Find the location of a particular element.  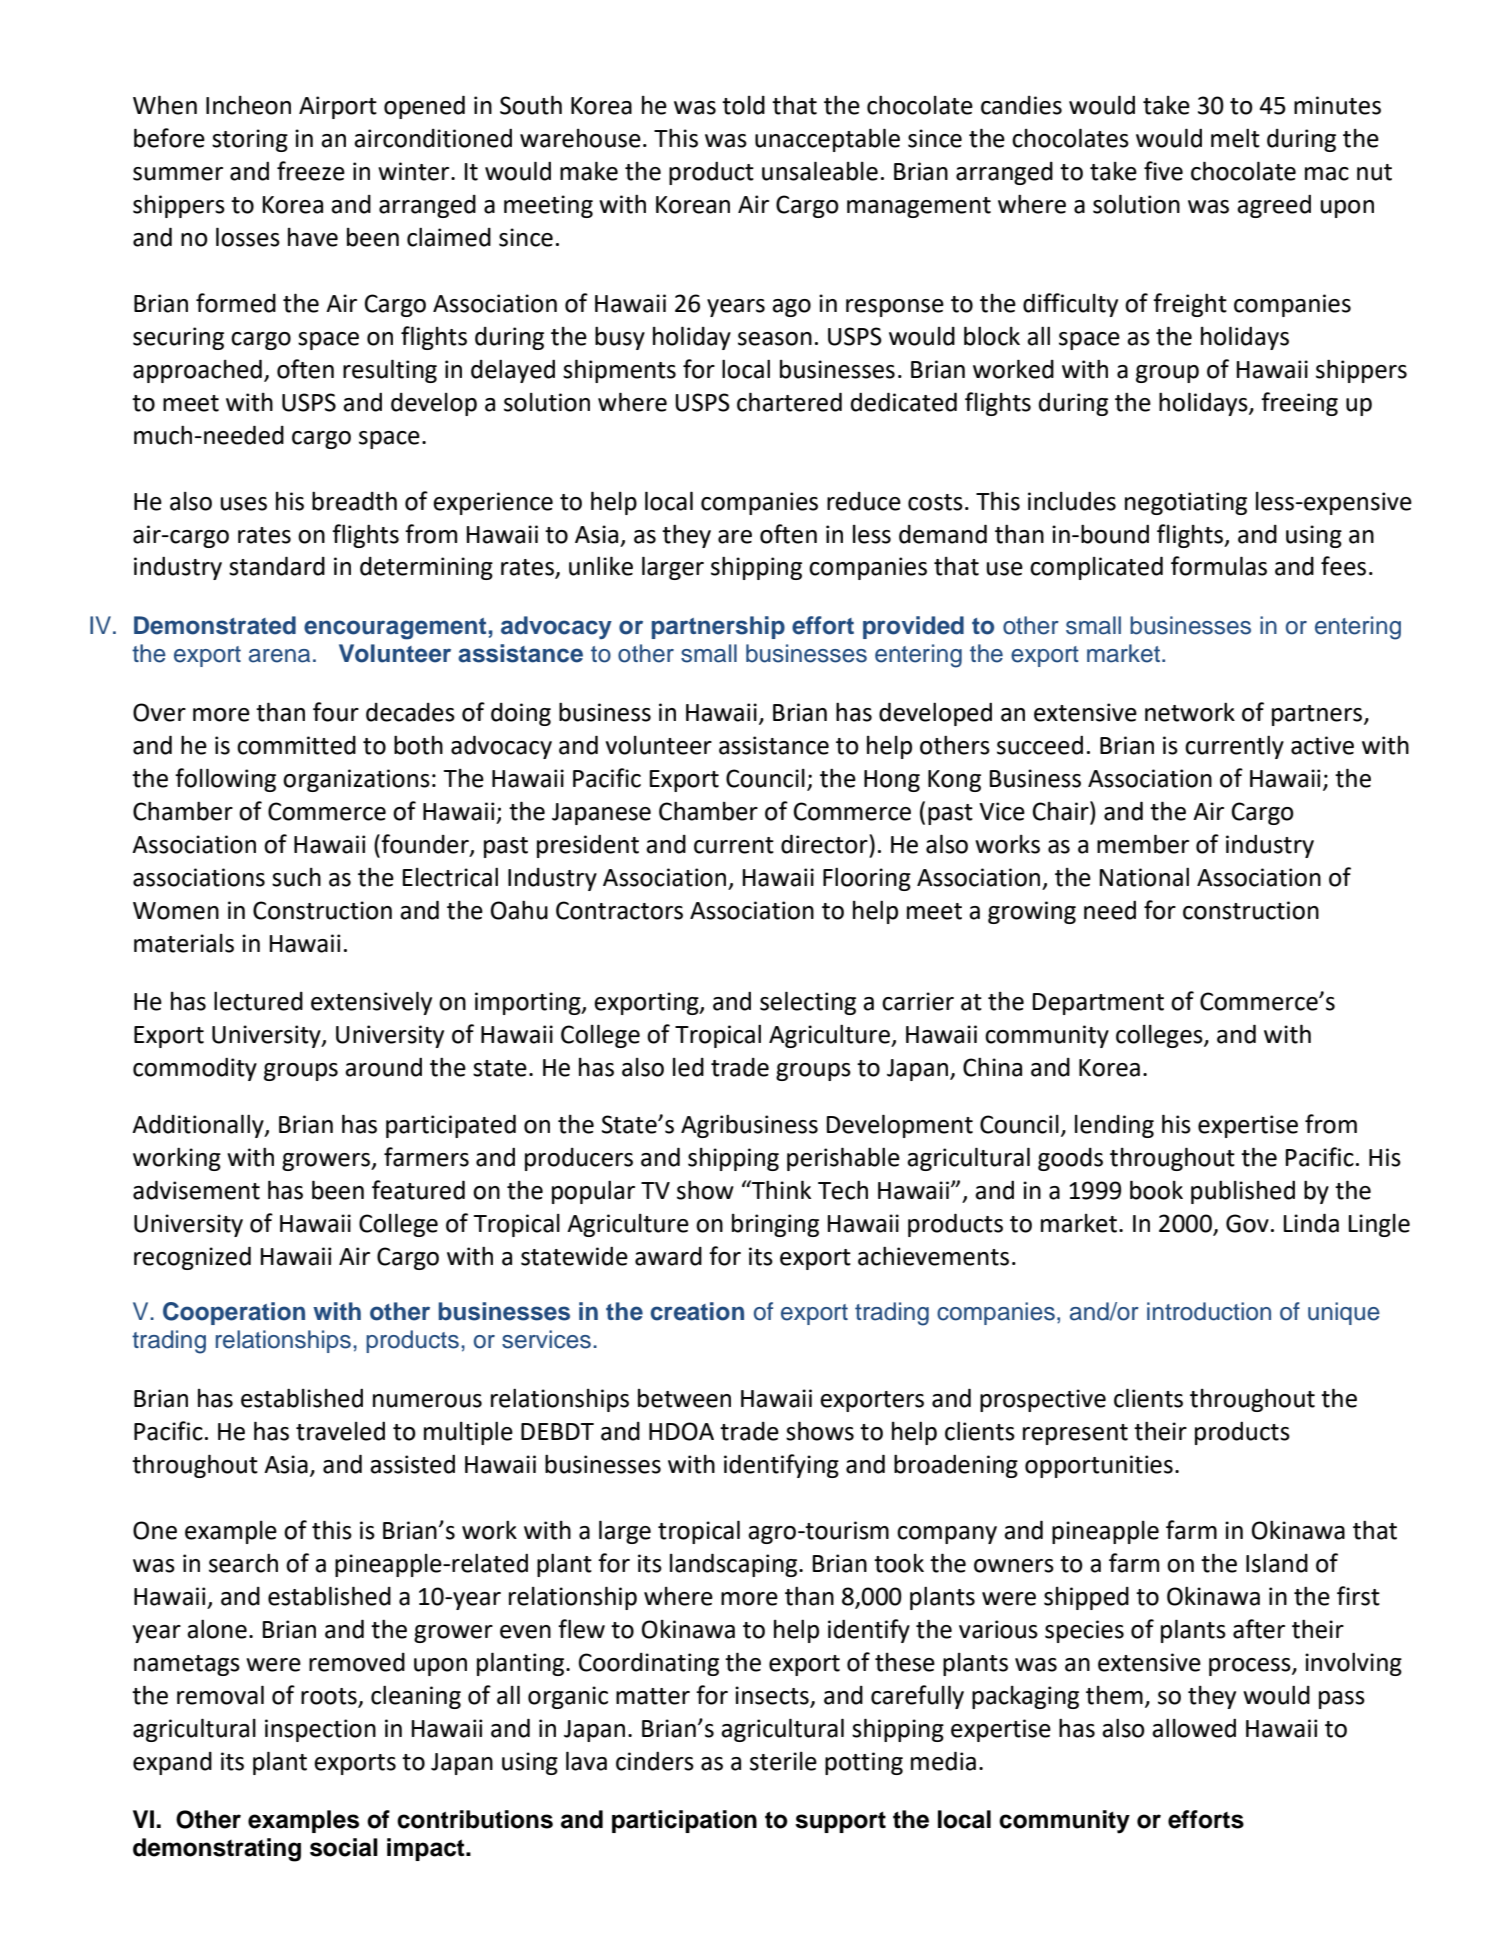

reduce is located at coordinates (864, 501).
